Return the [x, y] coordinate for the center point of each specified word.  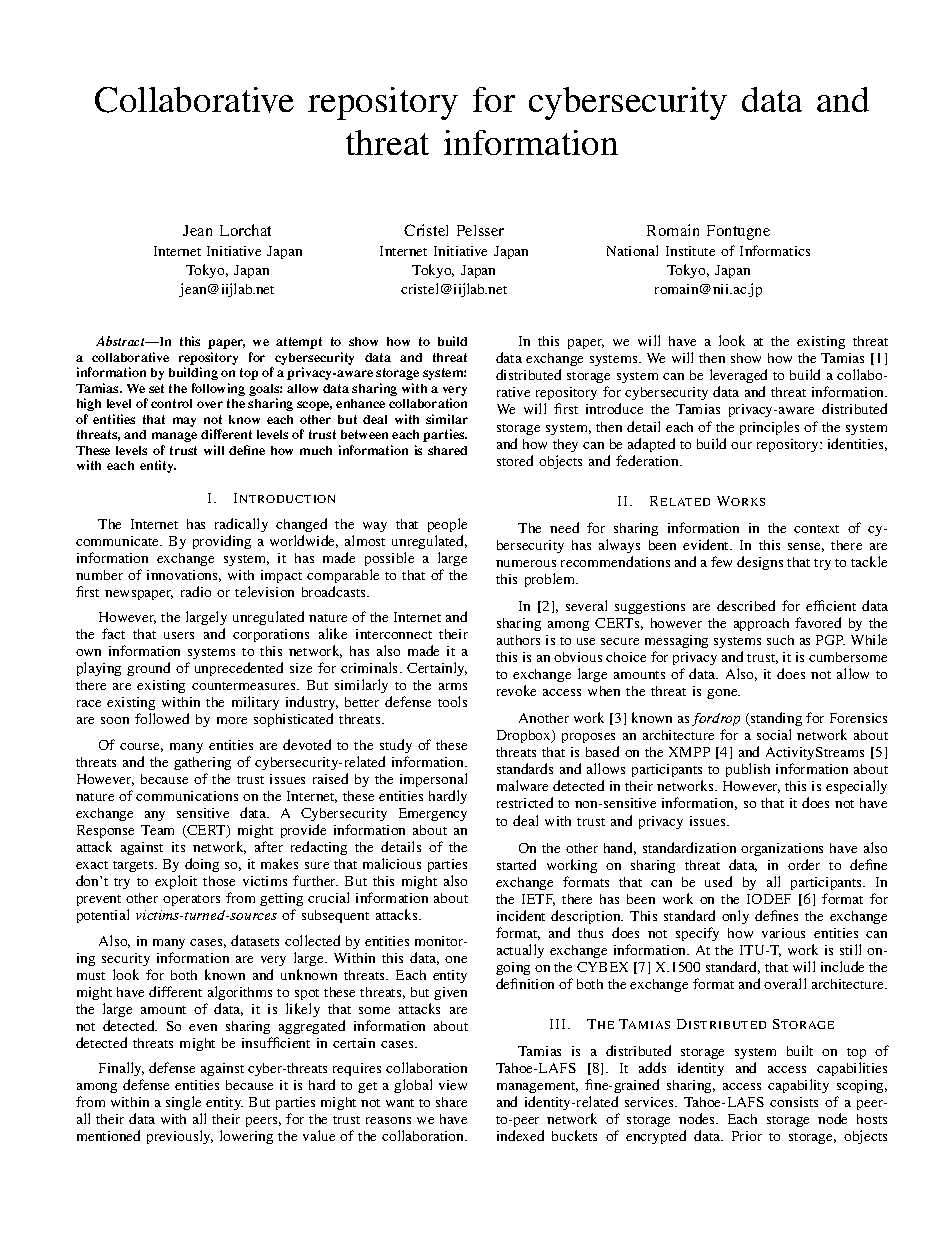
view [453, 1085]
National [632, 250]
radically [241, 525]
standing [775, 721]
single [184, 1105]
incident [521, 915]
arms [453, 686]
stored [515, 460]
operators [191, 900]
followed [162, 718]
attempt [299, 343]
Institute [690, 251]
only [735, 917]
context [816, 529]
